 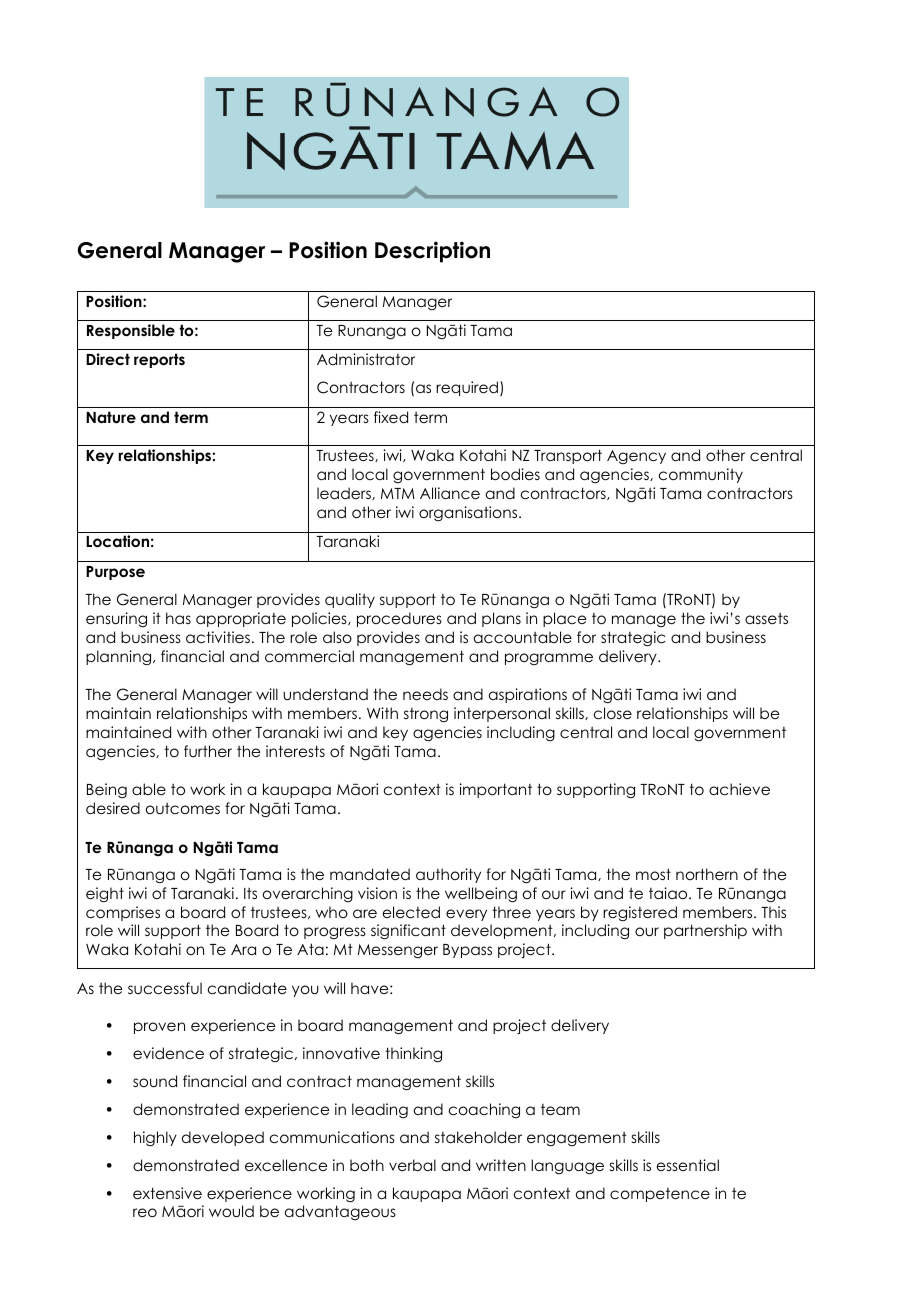 What do you see at coordinates (448, 875) in the document?
I see `authority` at bounding box center [448, 875].
